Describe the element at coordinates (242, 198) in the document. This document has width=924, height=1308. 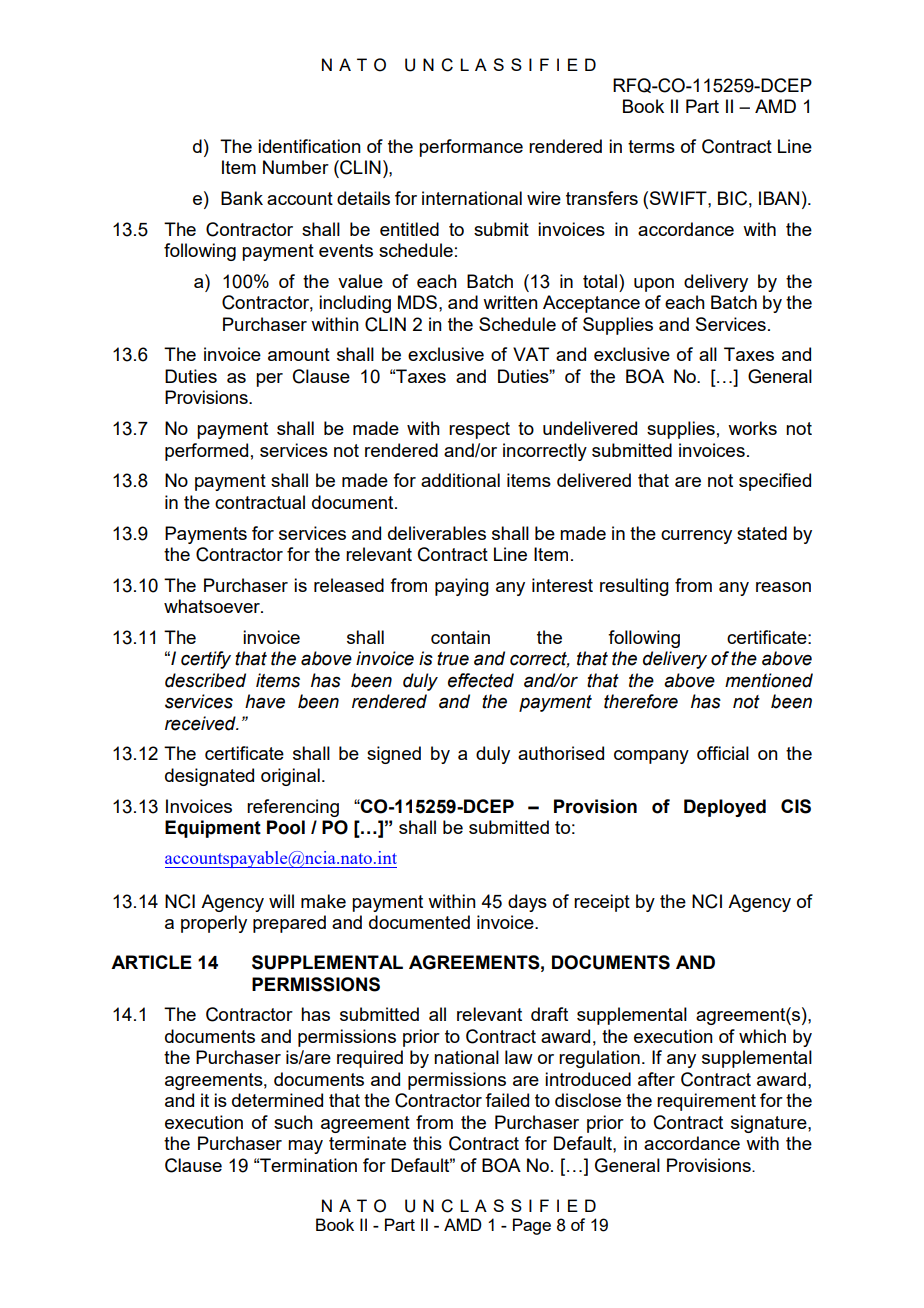
I see `Bank` at that location.
